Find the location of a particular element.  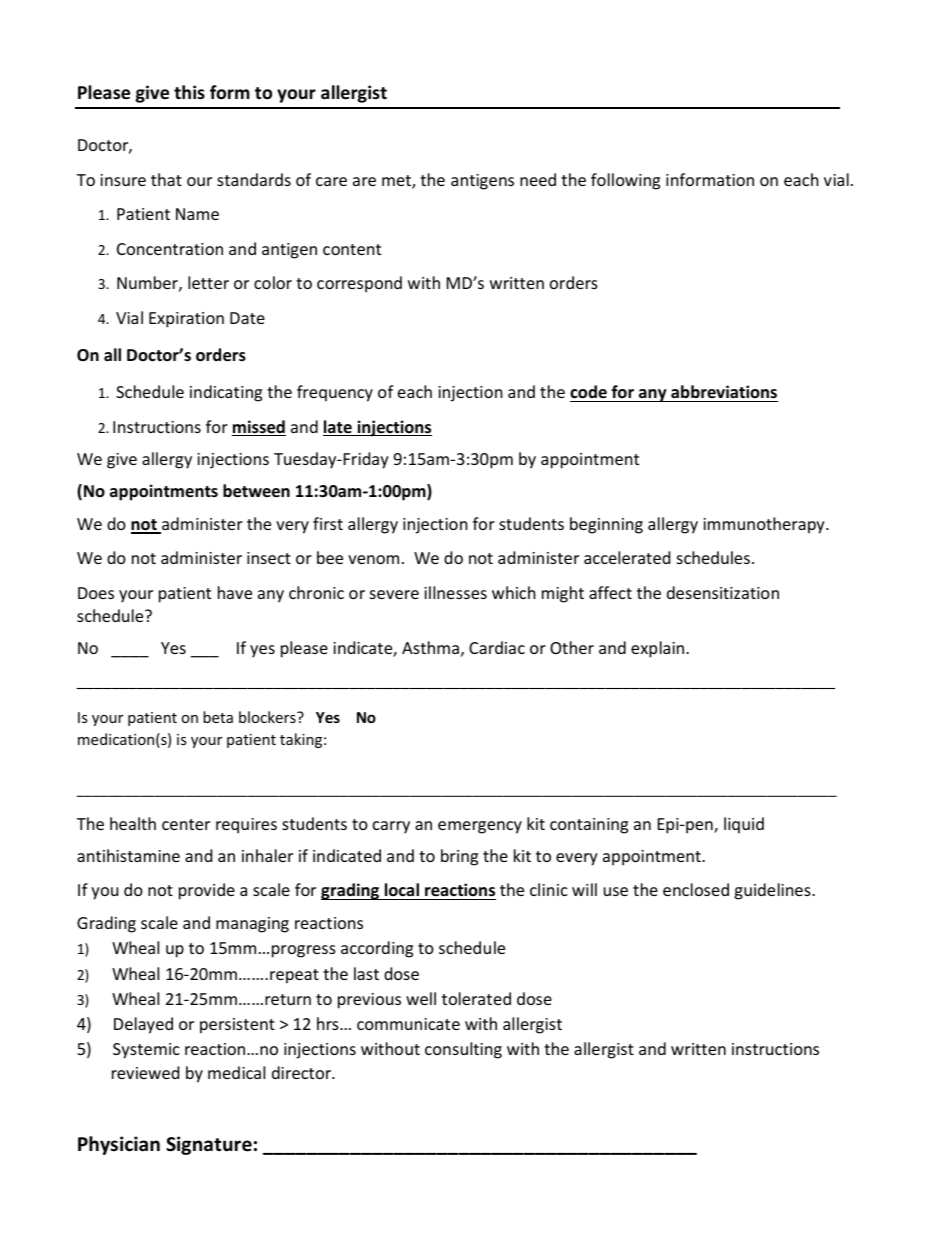

following is located at coordinates (625, 181).
